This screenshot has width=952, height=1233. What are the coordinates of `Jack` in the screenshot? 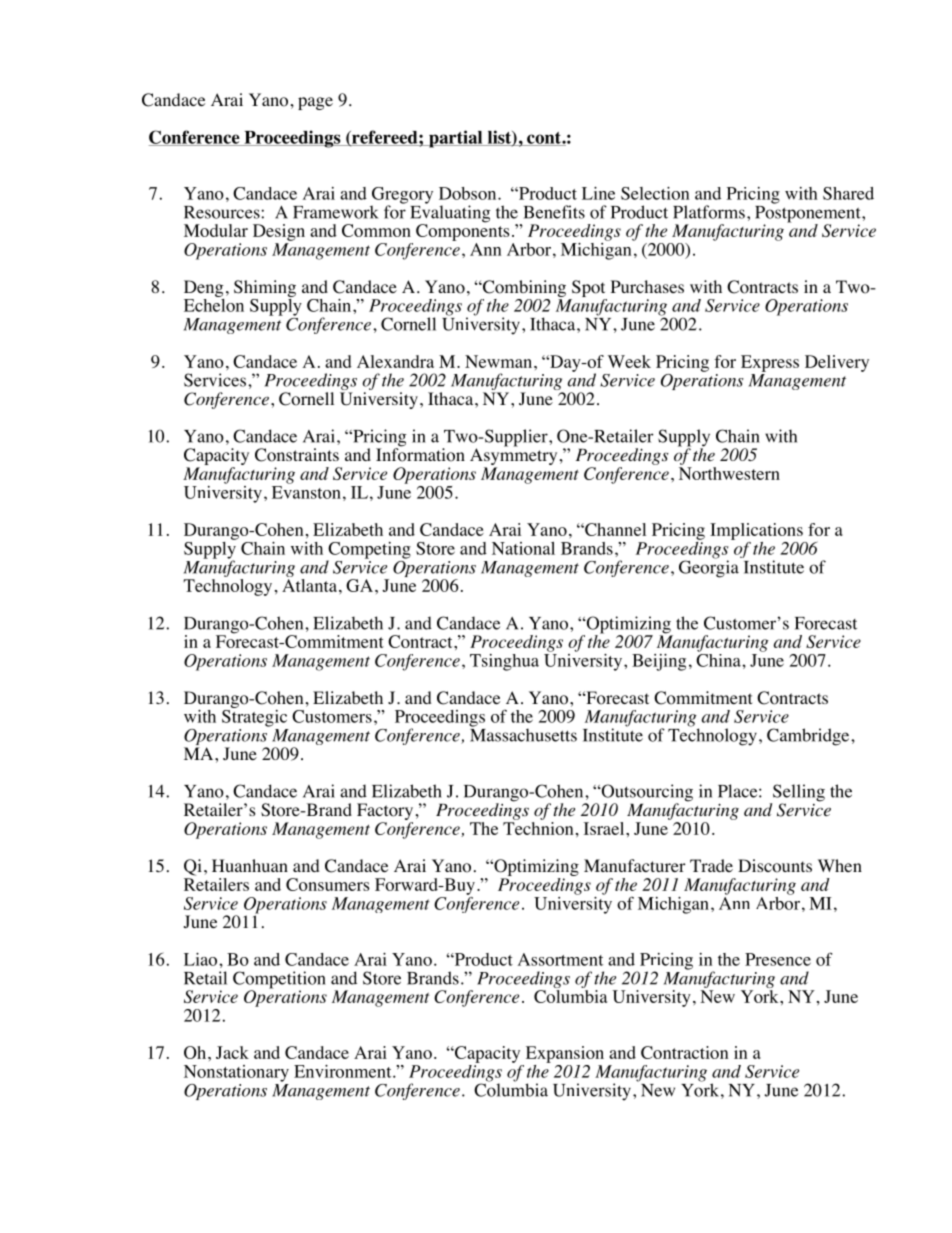 It's located at (232, 1052).
